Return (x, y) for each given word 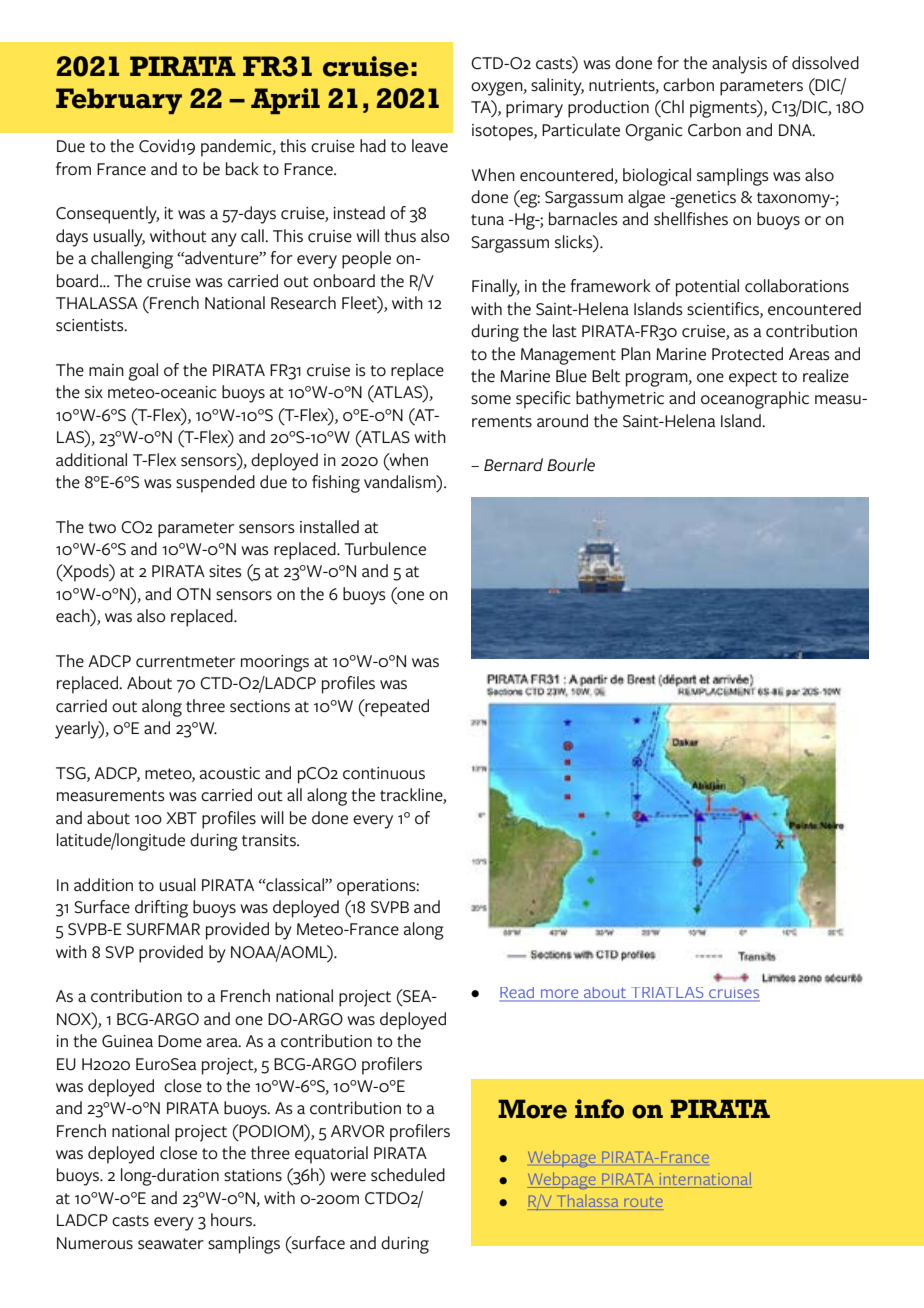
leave (430, 146)
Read (518, 994)
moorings (275, 663)
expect (753, 379)
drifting (161, 909)
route (643, 1202)
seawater (171, 1244)
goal (143, 372)
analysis (739, 65)
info (599, 1109)
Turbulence (385, 549)
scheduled (408, 1175)
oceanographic (755, 400)
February (119, 101)
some (491, 400)
